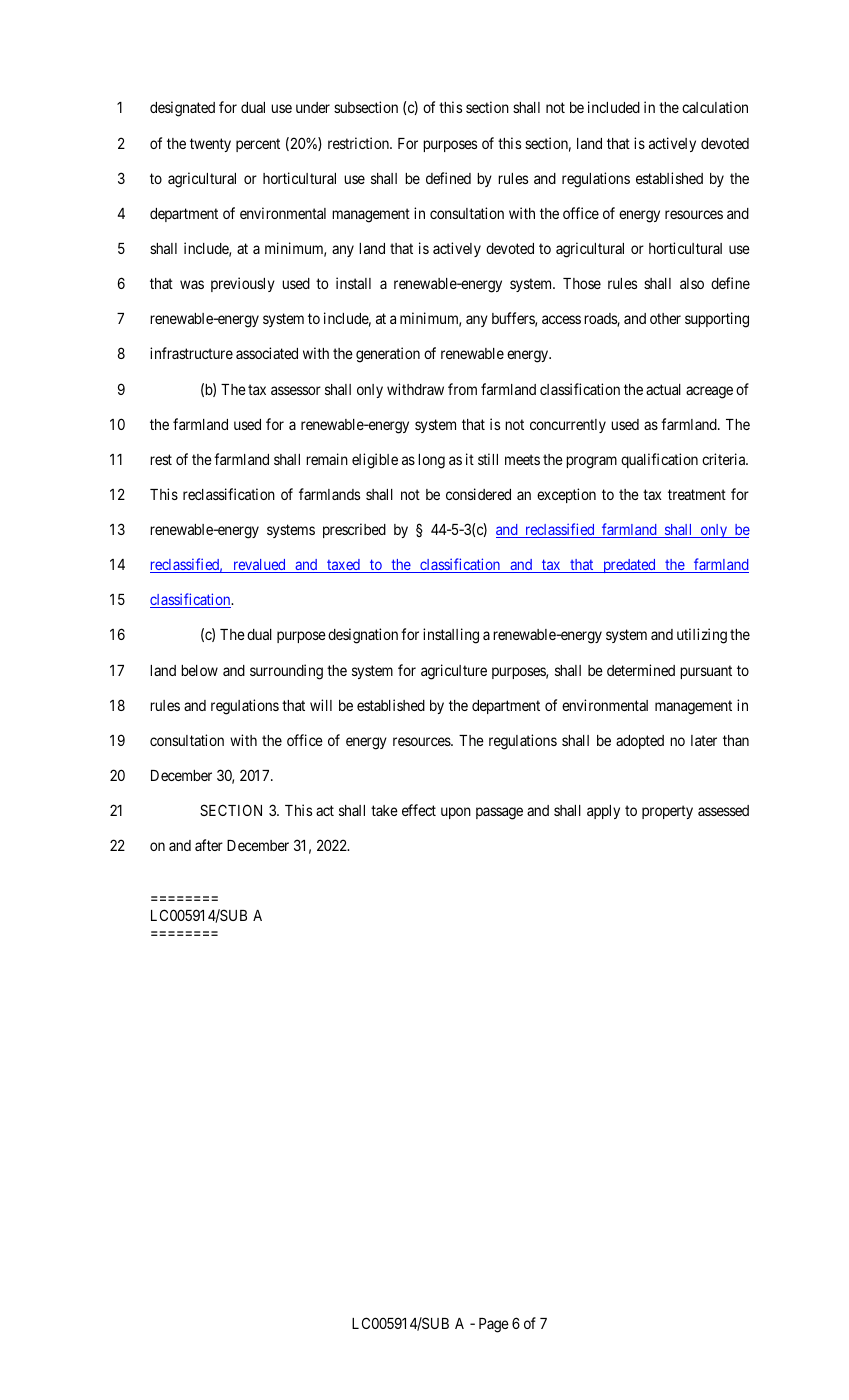  What do you see at coordinates (715, 107) in the screenshot?
I see `calculation` at bounding box center [715, 107].
